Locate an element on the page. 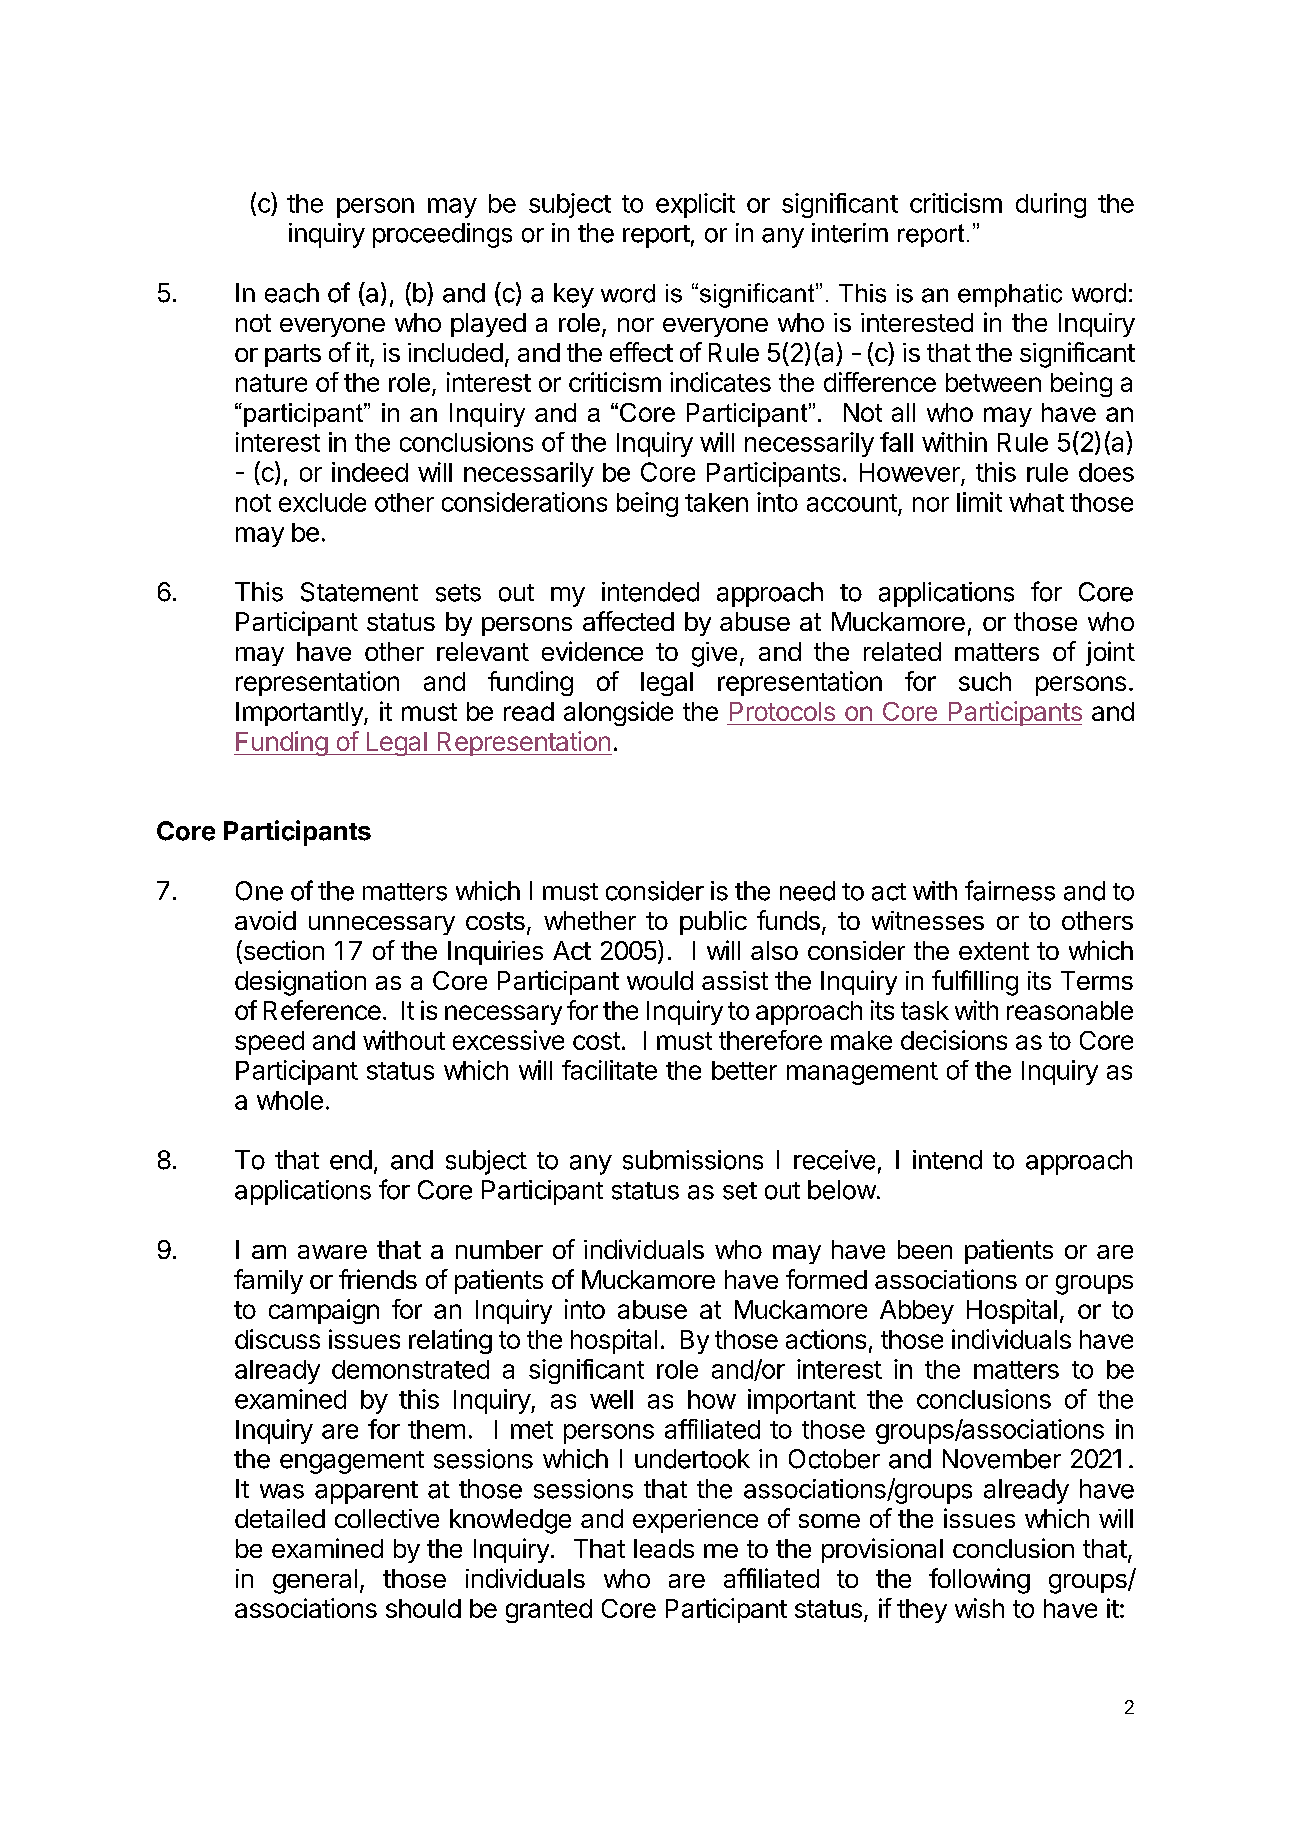  fairness is located at coordinates (1010, 890).
